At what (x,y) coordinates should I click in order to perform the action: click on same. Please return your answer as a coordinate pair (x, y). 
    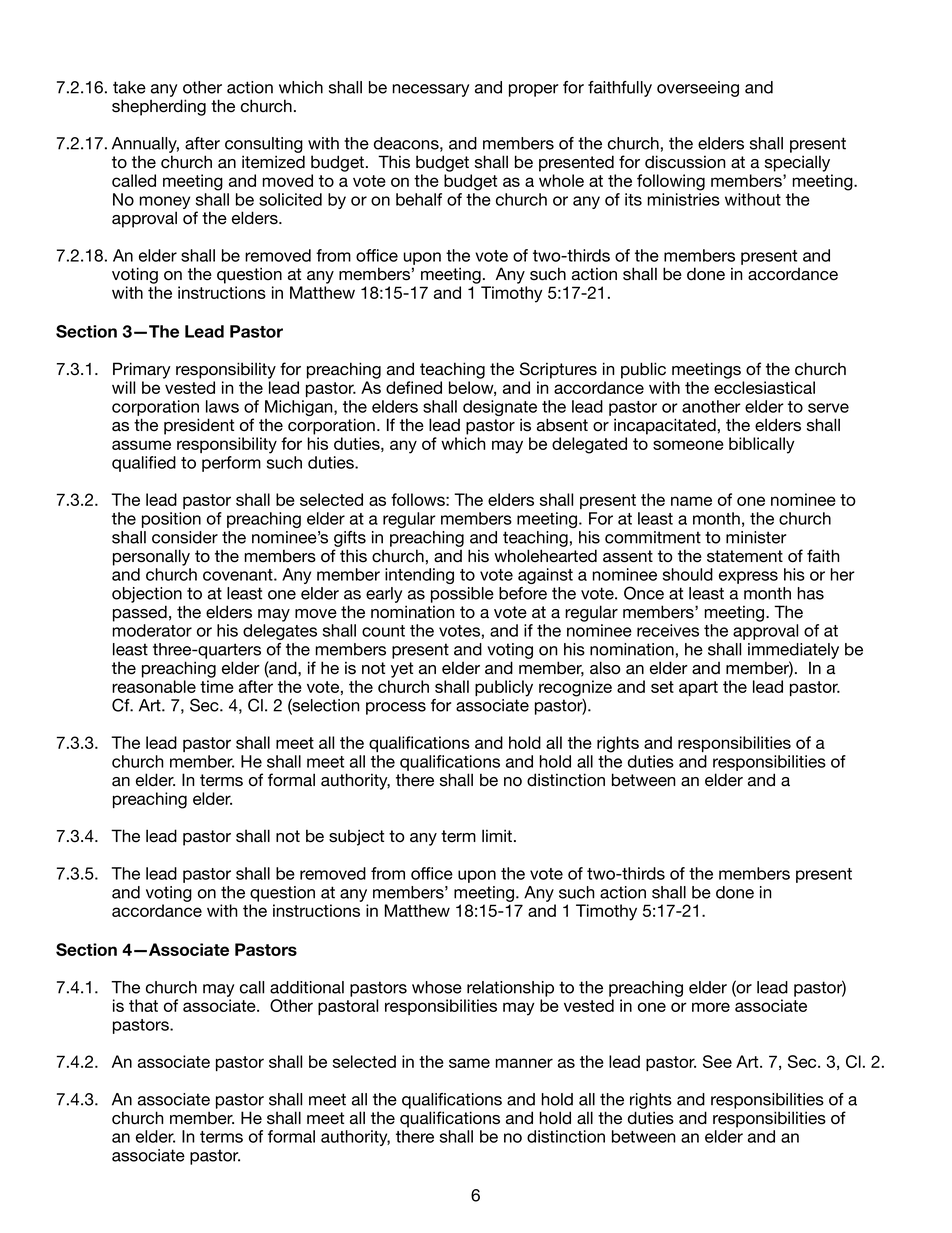
    Looking at the image, I should click on (469, 1063).
